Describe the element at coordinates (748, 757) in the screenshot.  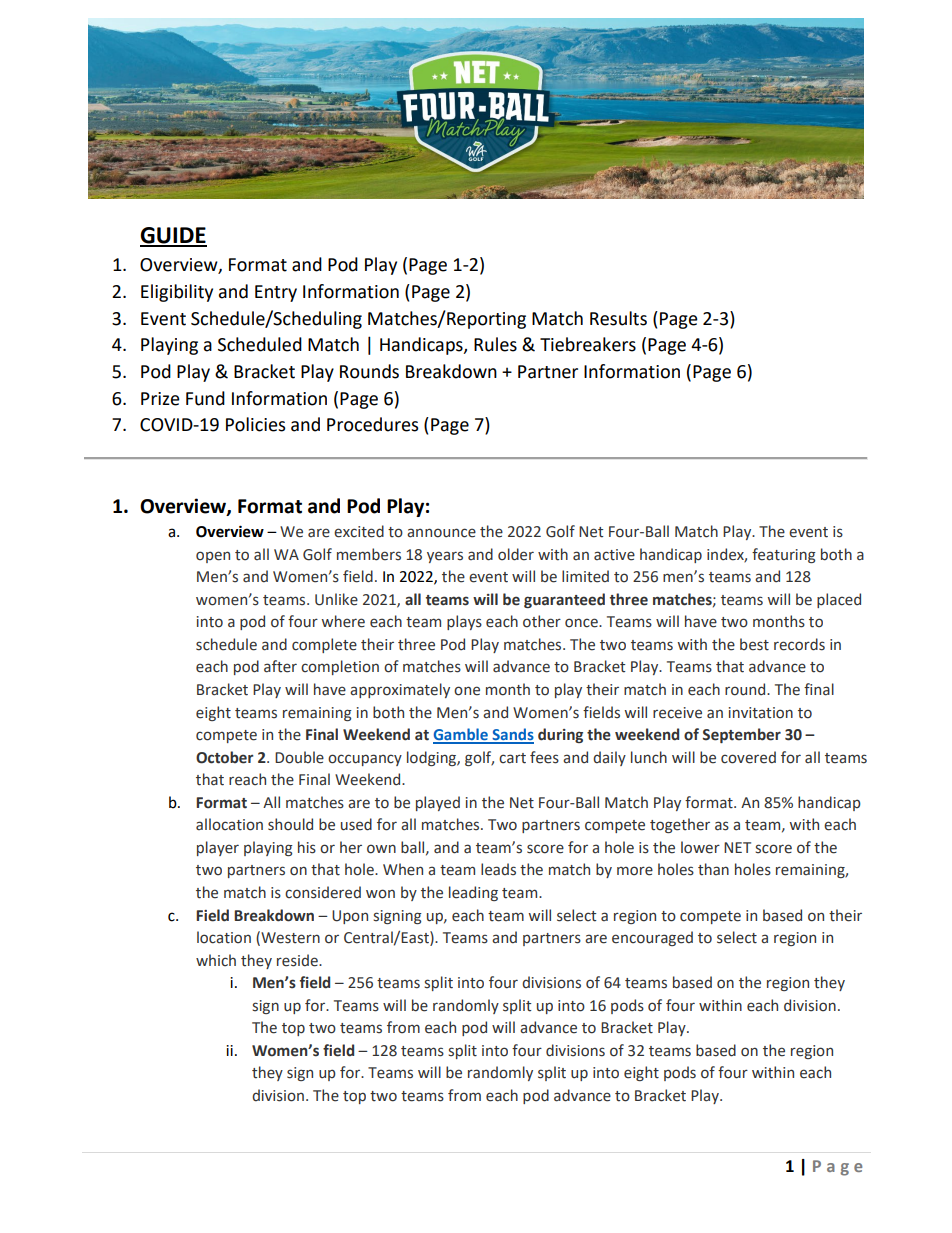
I see `covered` at that location.
